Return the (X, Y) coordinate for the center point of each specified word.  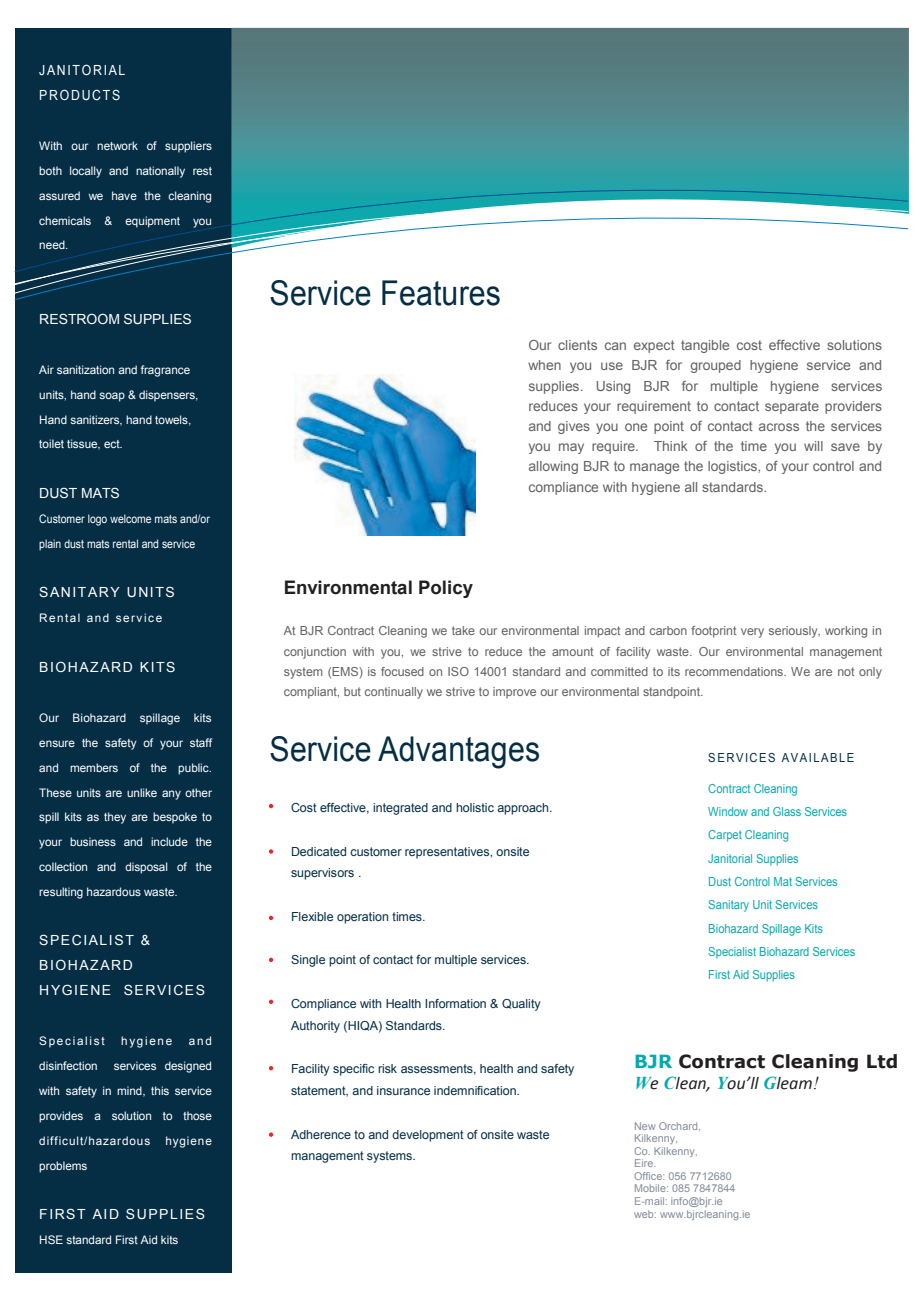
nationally (160, 172)
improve (514, 693)
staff (201, 742)
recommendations (735, 671)
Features (441, 293)
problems (63, 1167)
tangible (705, 346)
